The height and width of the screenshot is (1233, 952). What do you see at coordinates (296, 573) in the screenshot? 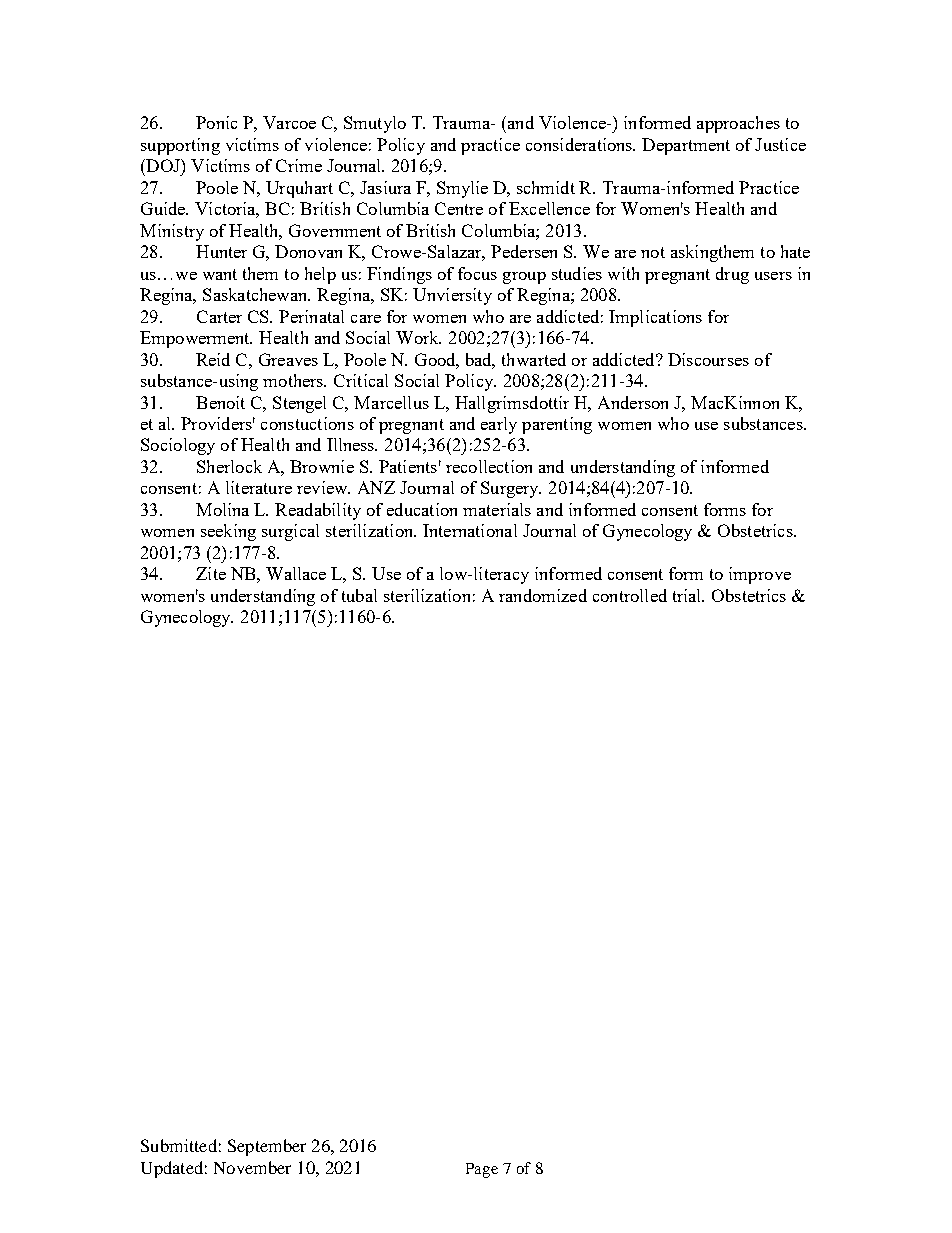
I see `Wallace` at bounding box center [296, 573].
